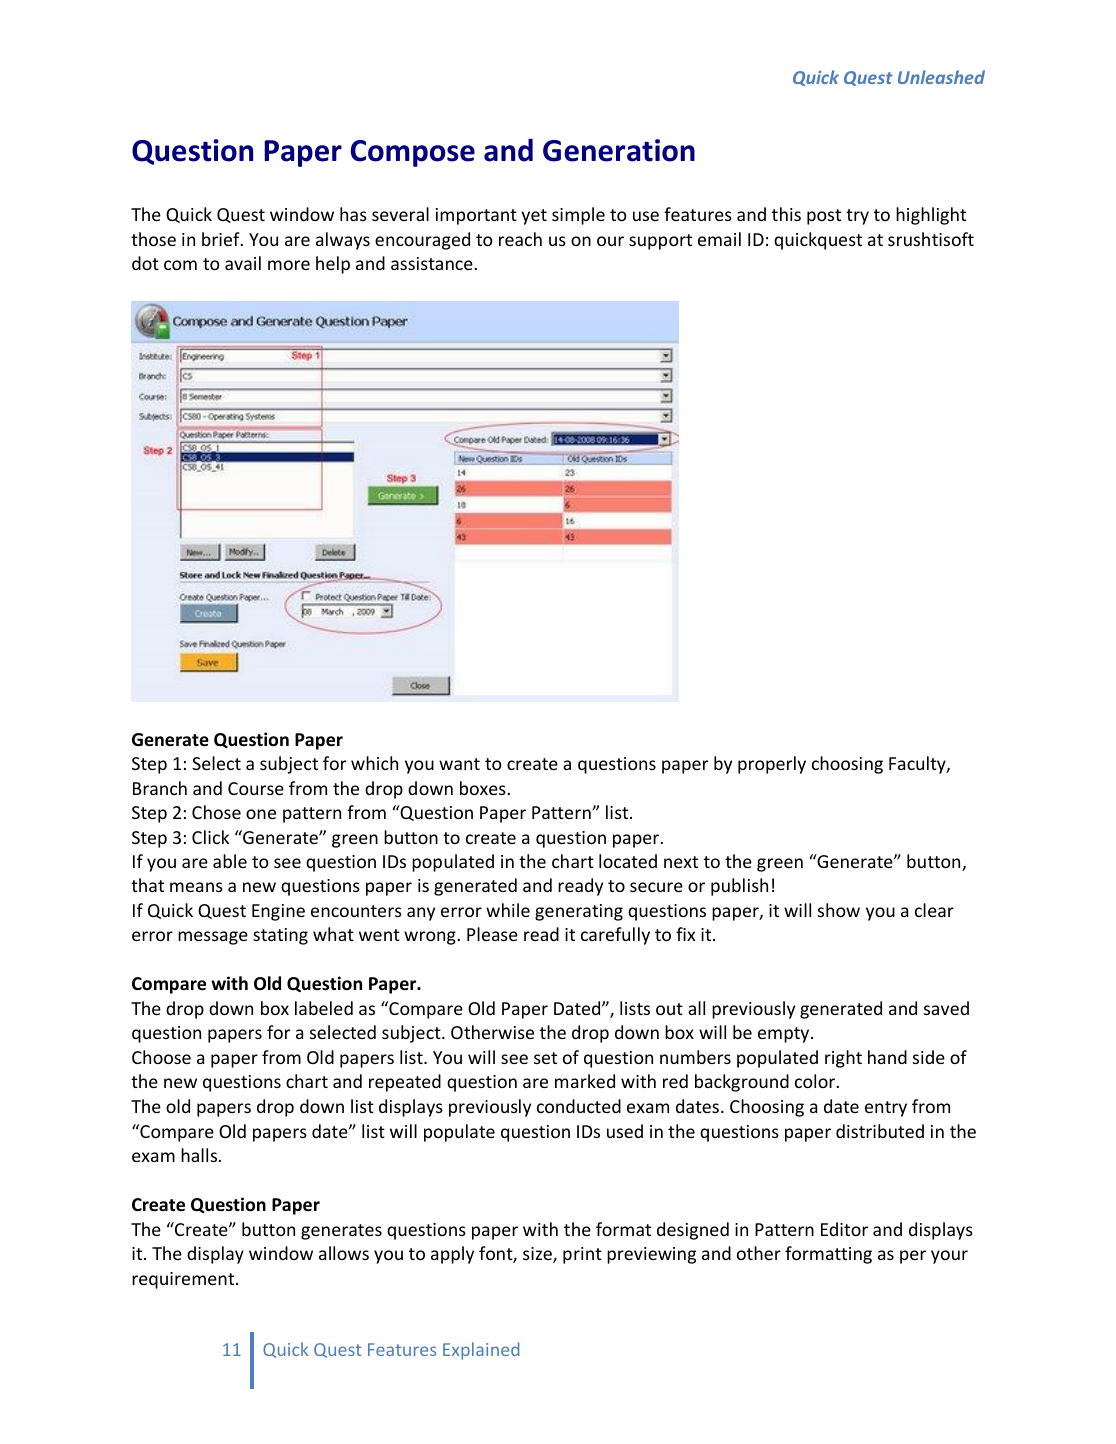 Image resolution: width=1116 pixels, height=1444 pixels. I want to click on size, so click(538, 1255).
